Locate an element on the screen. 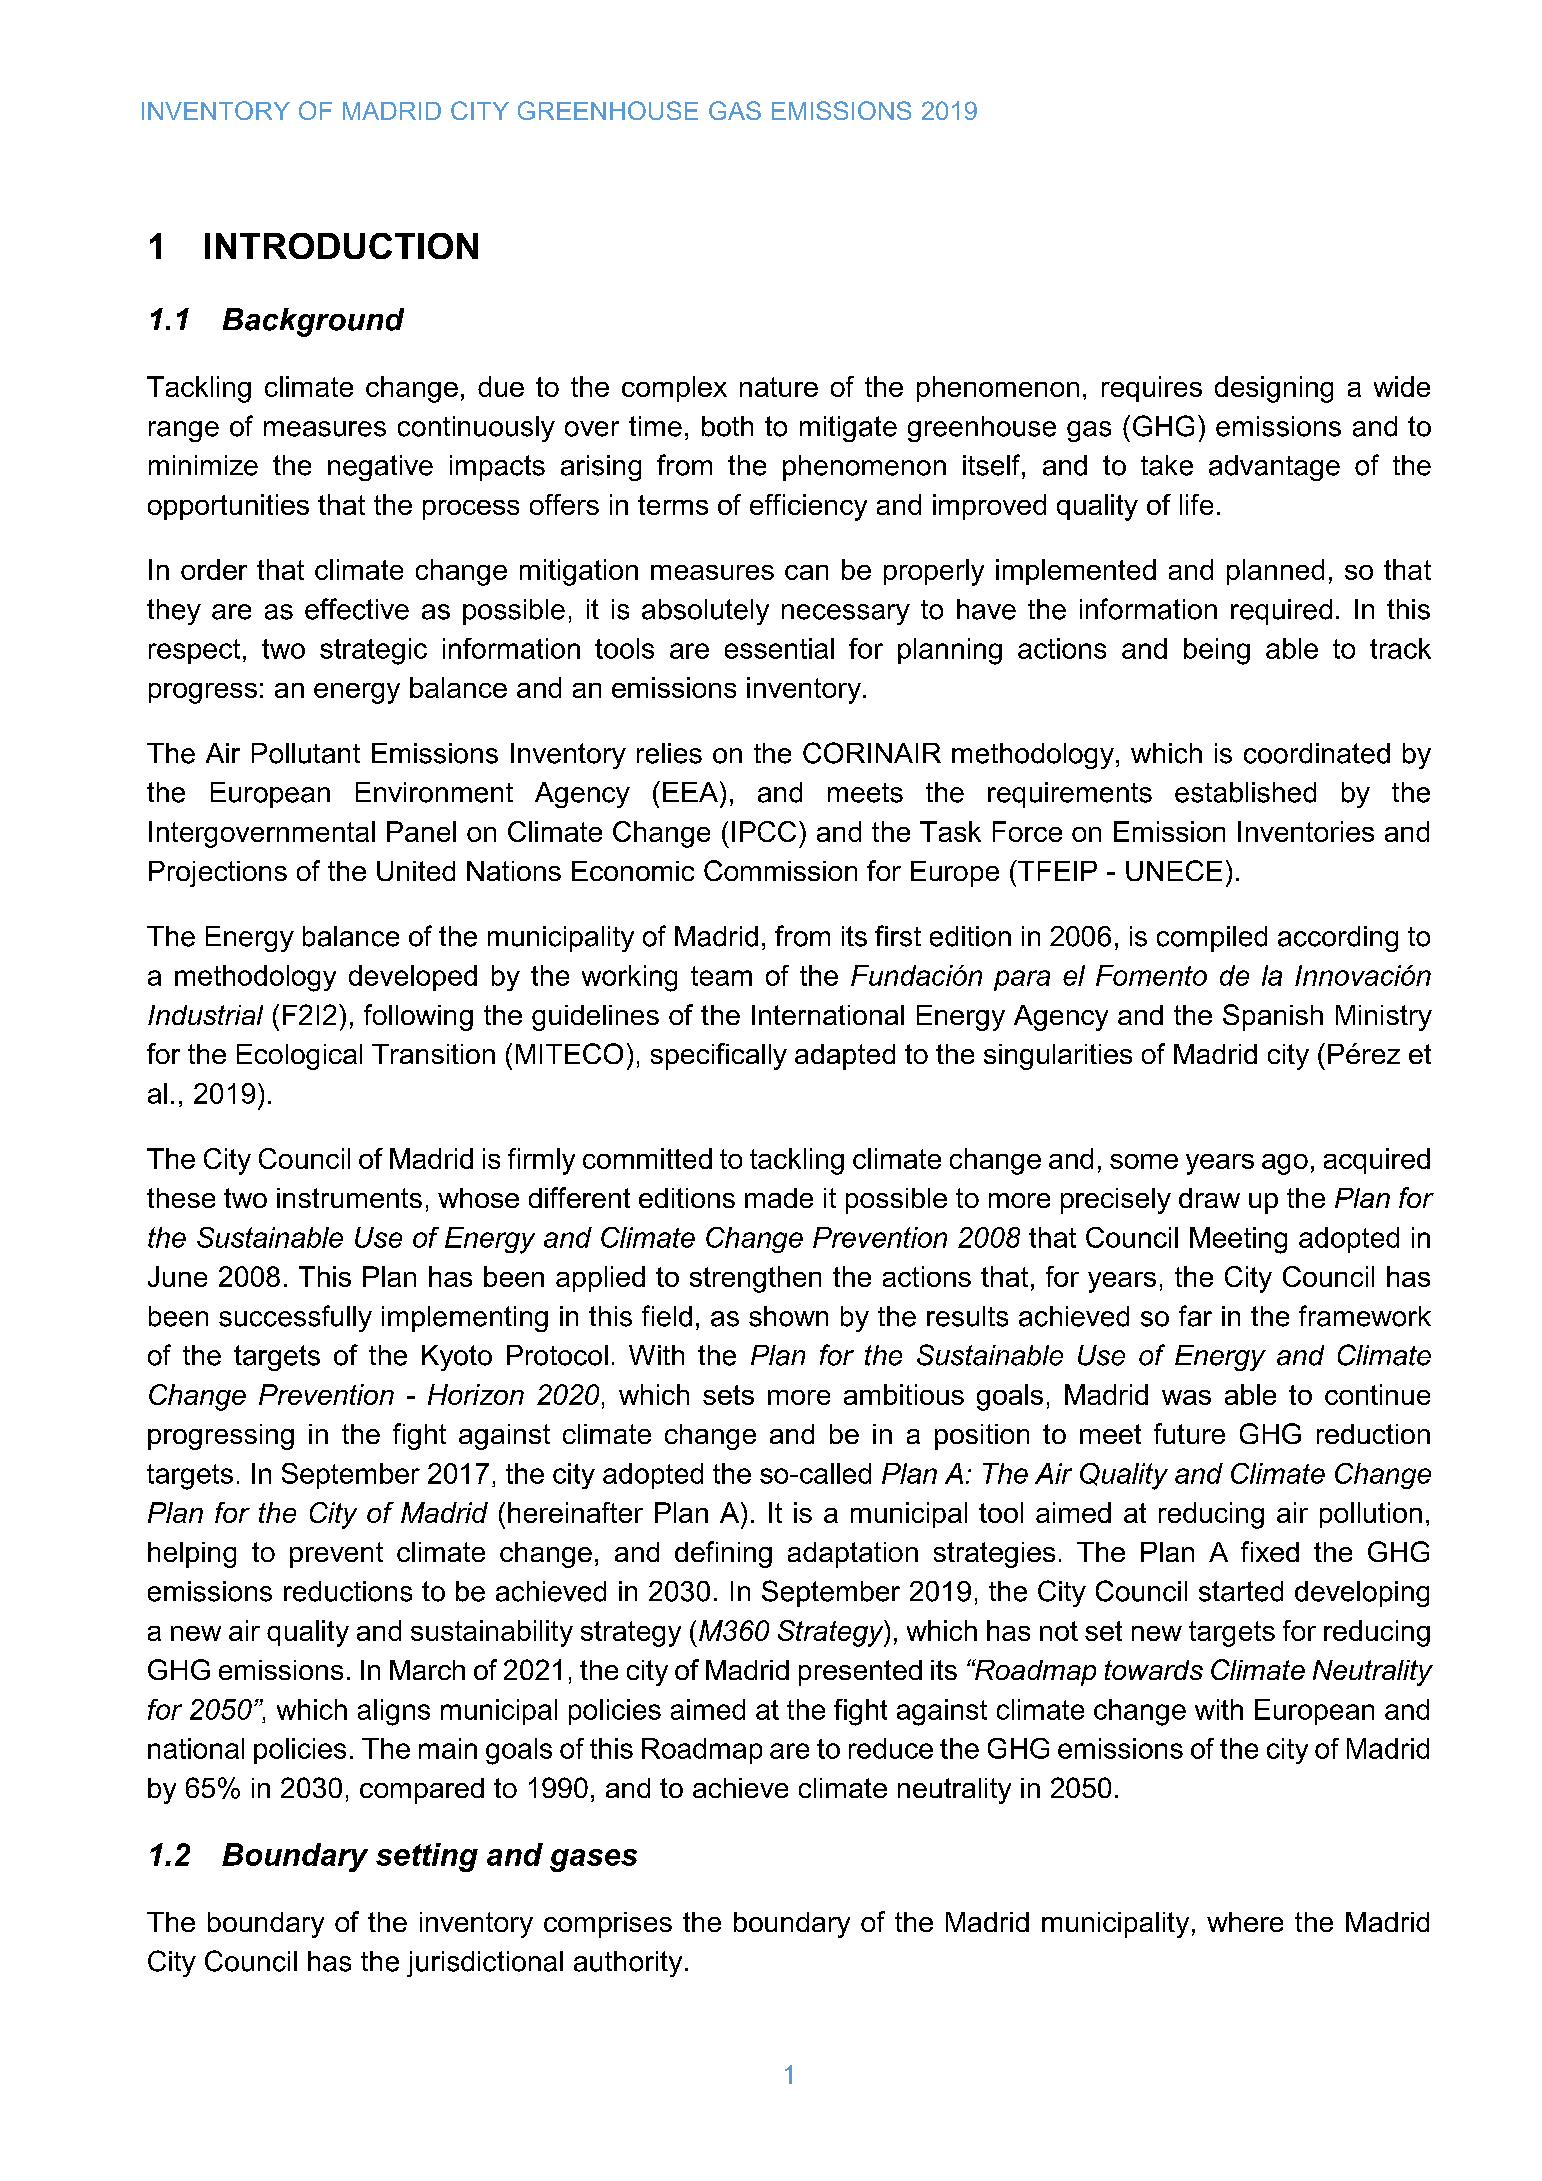 This screenshot has height=2181, width=1542. Panel is located at coordinates (421, 831).
